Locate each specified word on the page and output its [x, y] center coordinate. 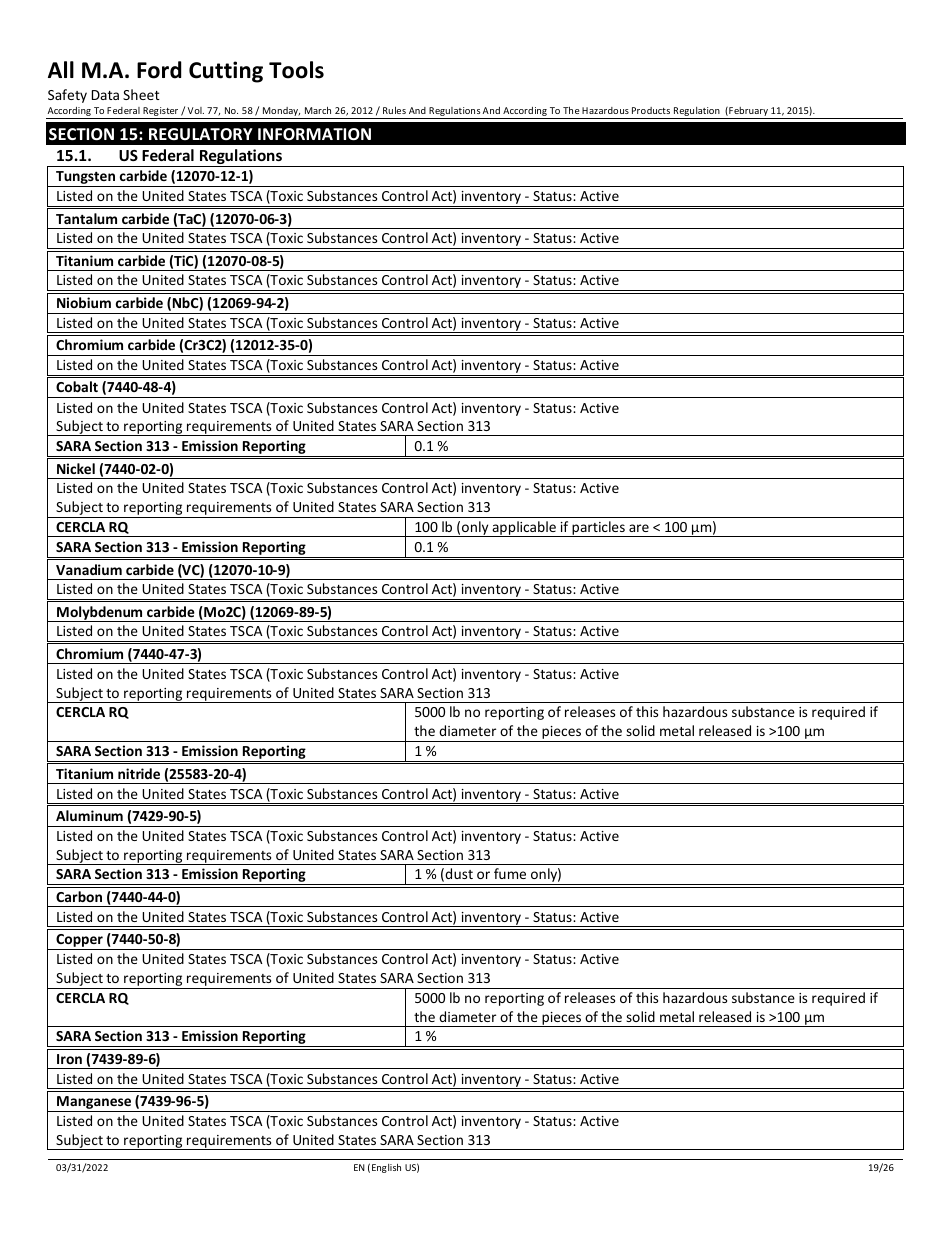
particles [598, 529]
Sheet [141, 94]
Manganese [94, 1104]
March [318, 110]
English [386, 1168]
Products [651, 110]
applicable [524, 529]
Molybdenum [100, 614]
